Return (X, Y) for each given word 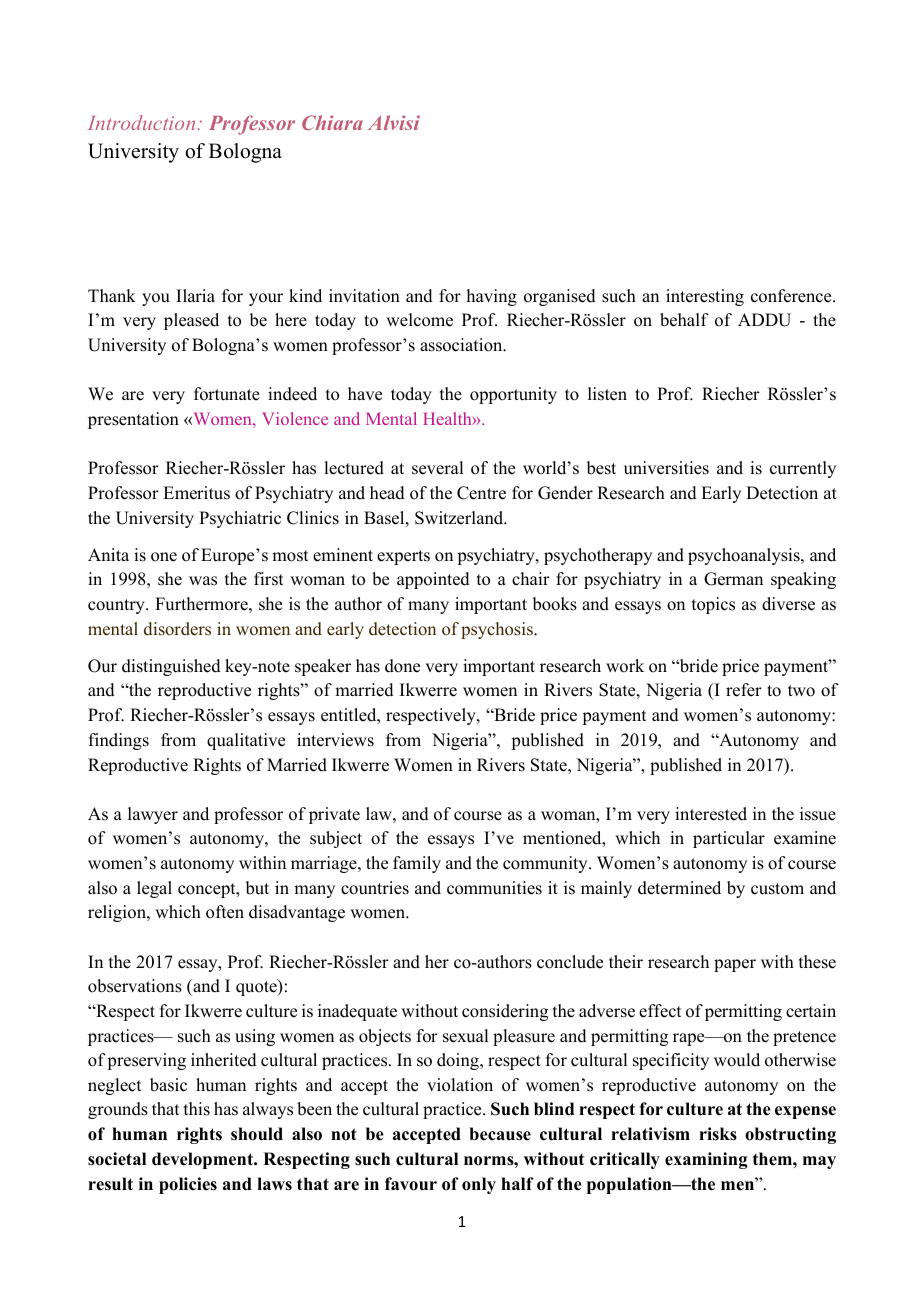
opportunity (513, 395)
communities (494, 888)
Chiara (332, 122)
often (225, 912)
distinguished (171, 667)
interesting (705, 297)
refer (744, 690)
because (500, 1134)
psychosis (498, 630)
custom (777, 889)
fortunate (227, 394)
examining (706, 1160)
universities (666, 468)
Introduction (141, 122)
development (204, 1160)
